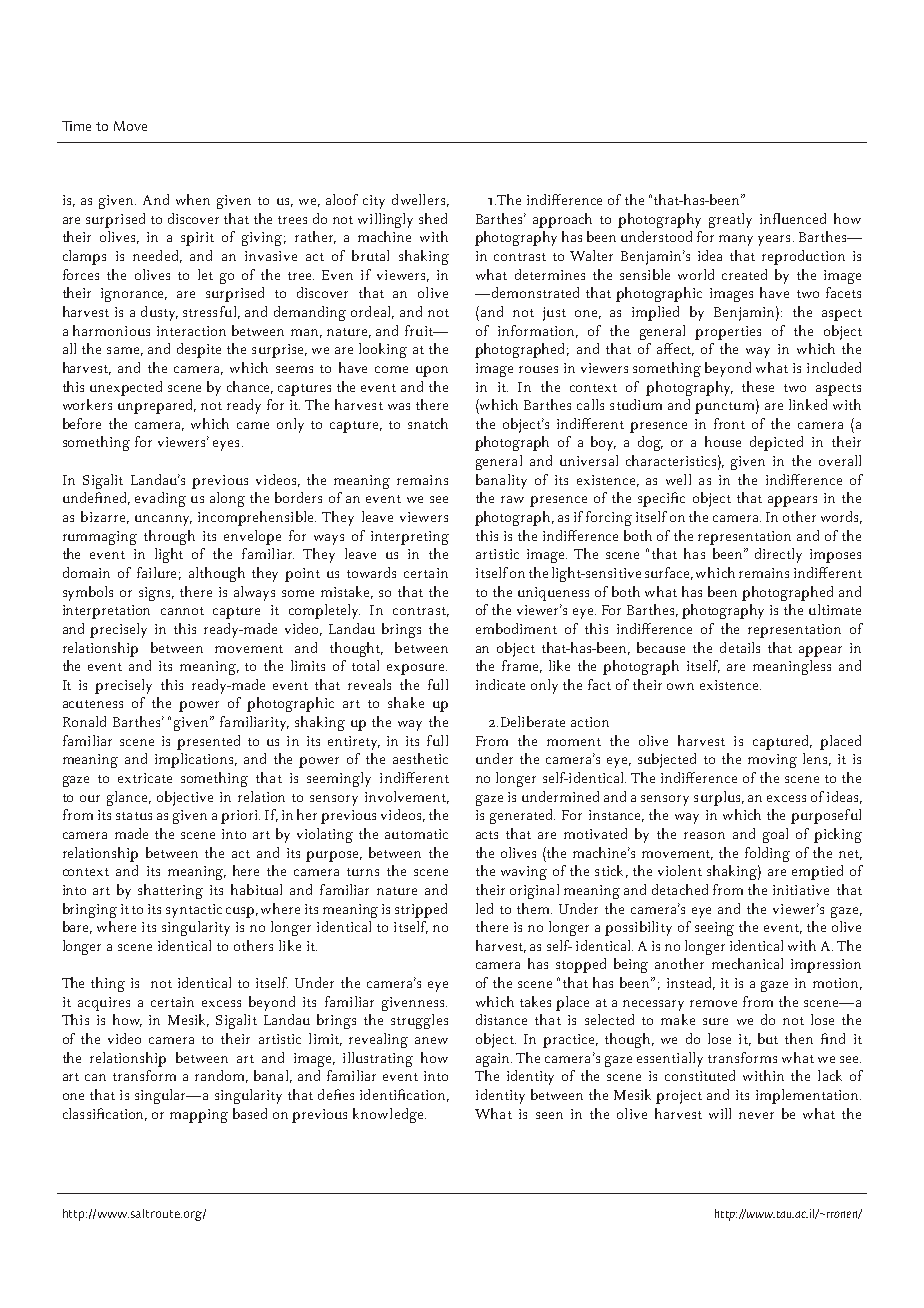 The height and width of the image is (1308, 924). Describe the element at coordinates (193, 199) in the image. I see `when` at that location.
